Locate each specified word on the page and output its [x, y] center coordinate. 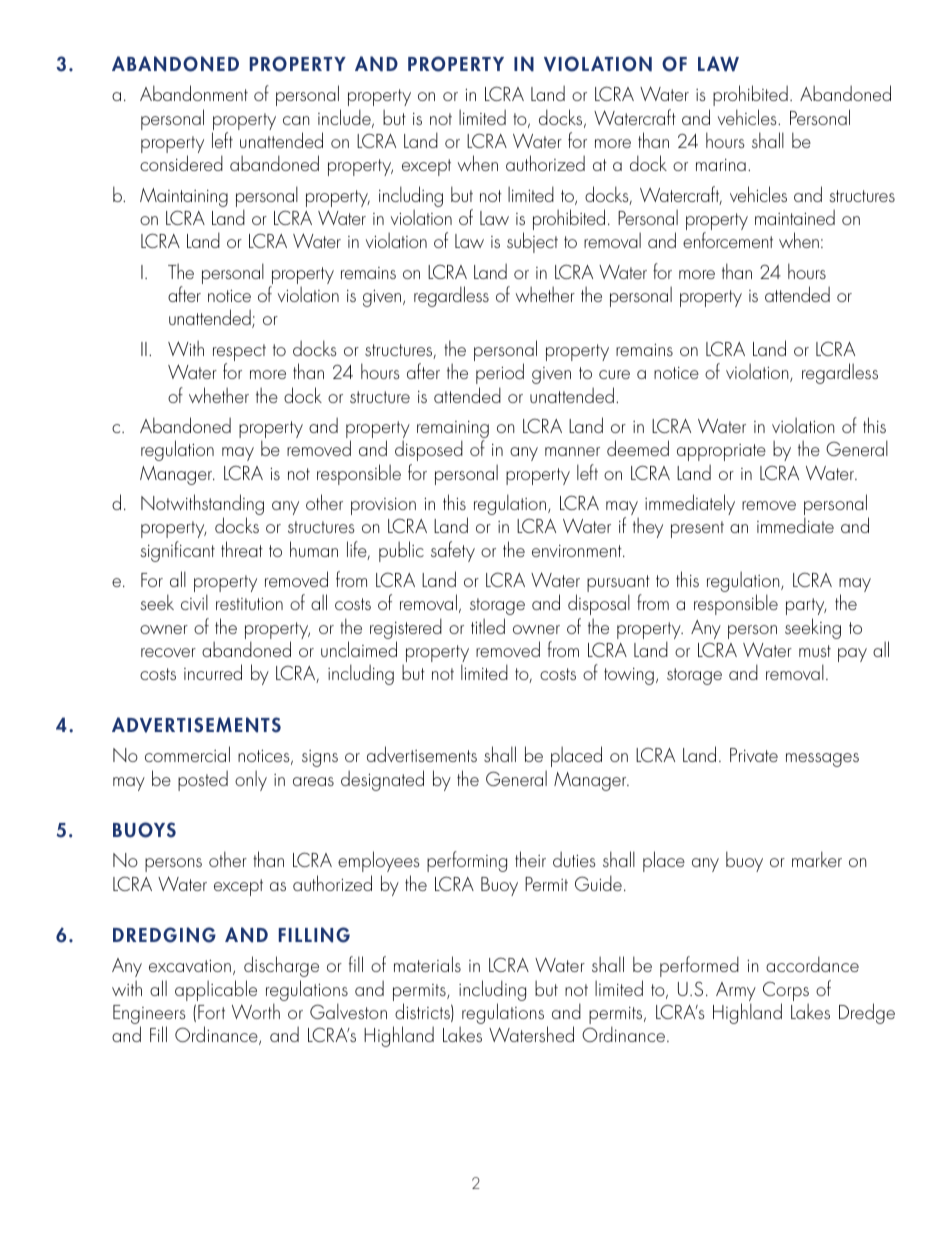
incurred [213, 672]
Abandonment [194, 93]
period [500, 373]
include [345, 118]
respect [239, 354]
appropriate [721, 452]
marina [721, 165]
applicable [216, 990]
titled [488, 626]
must [815, 651]
